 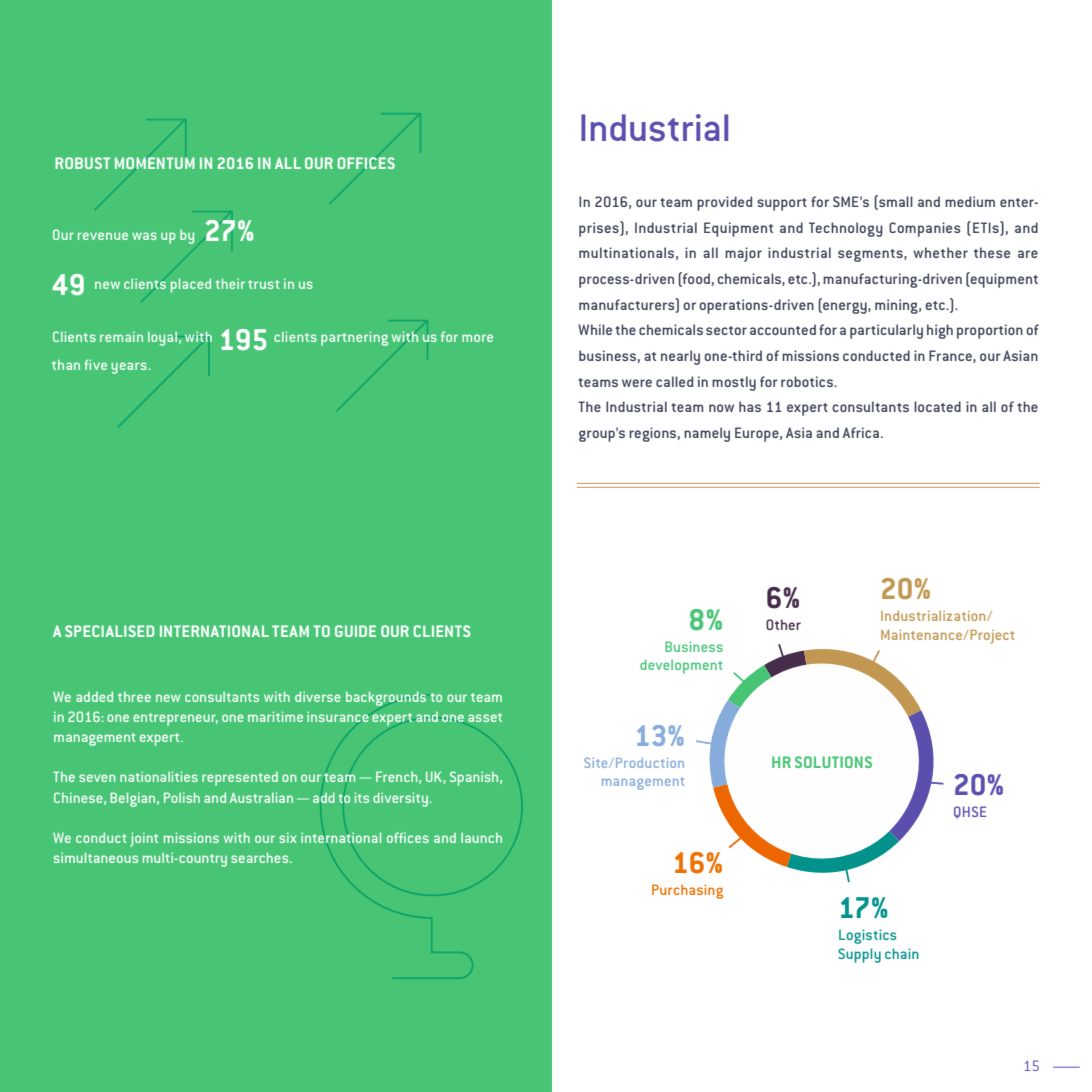 I want to click on provided, so click(x=724, y=203).
